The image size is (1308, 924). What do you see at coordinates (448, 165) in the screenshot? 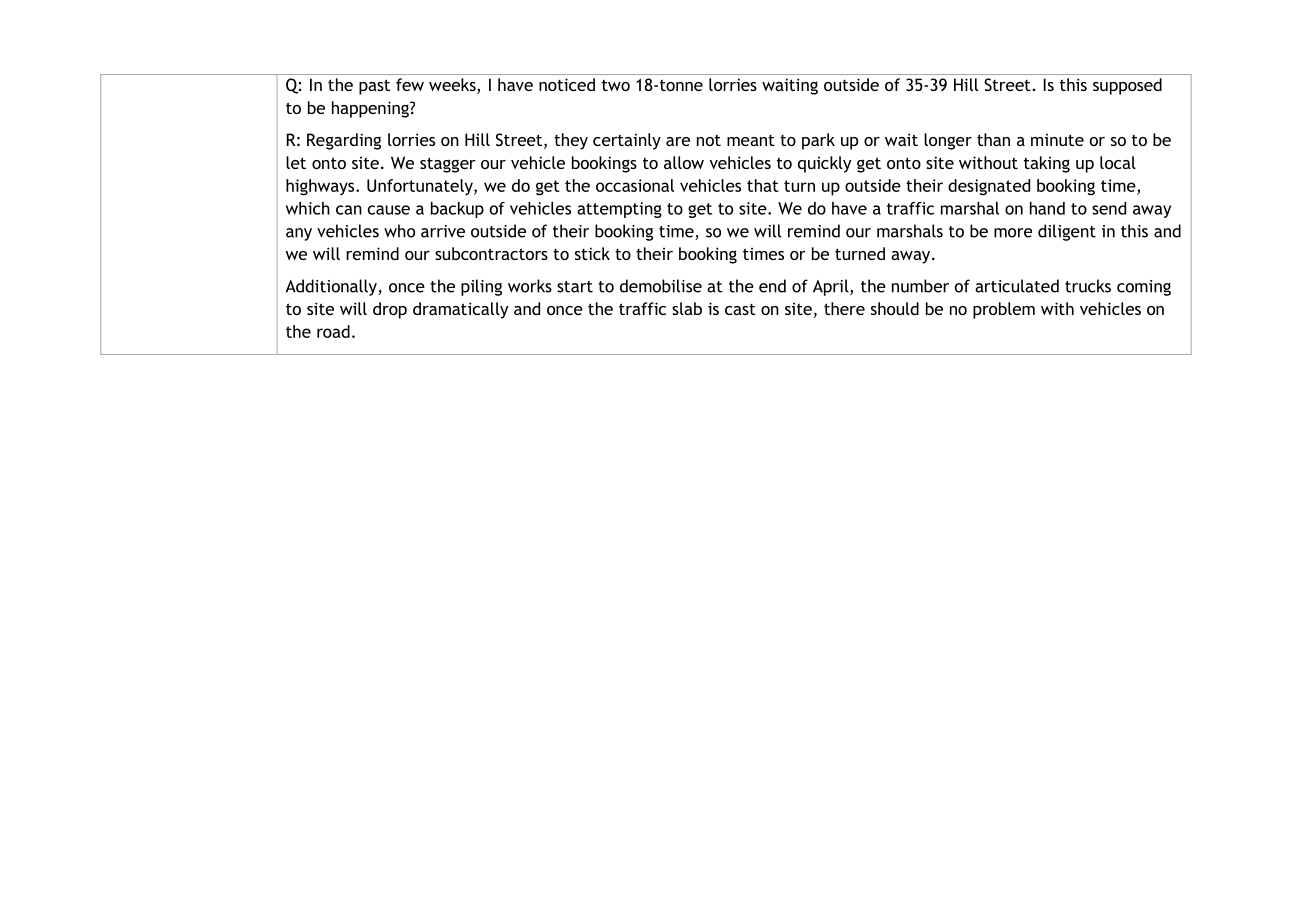
I see `stagger` at bounding box center [448, 165].
